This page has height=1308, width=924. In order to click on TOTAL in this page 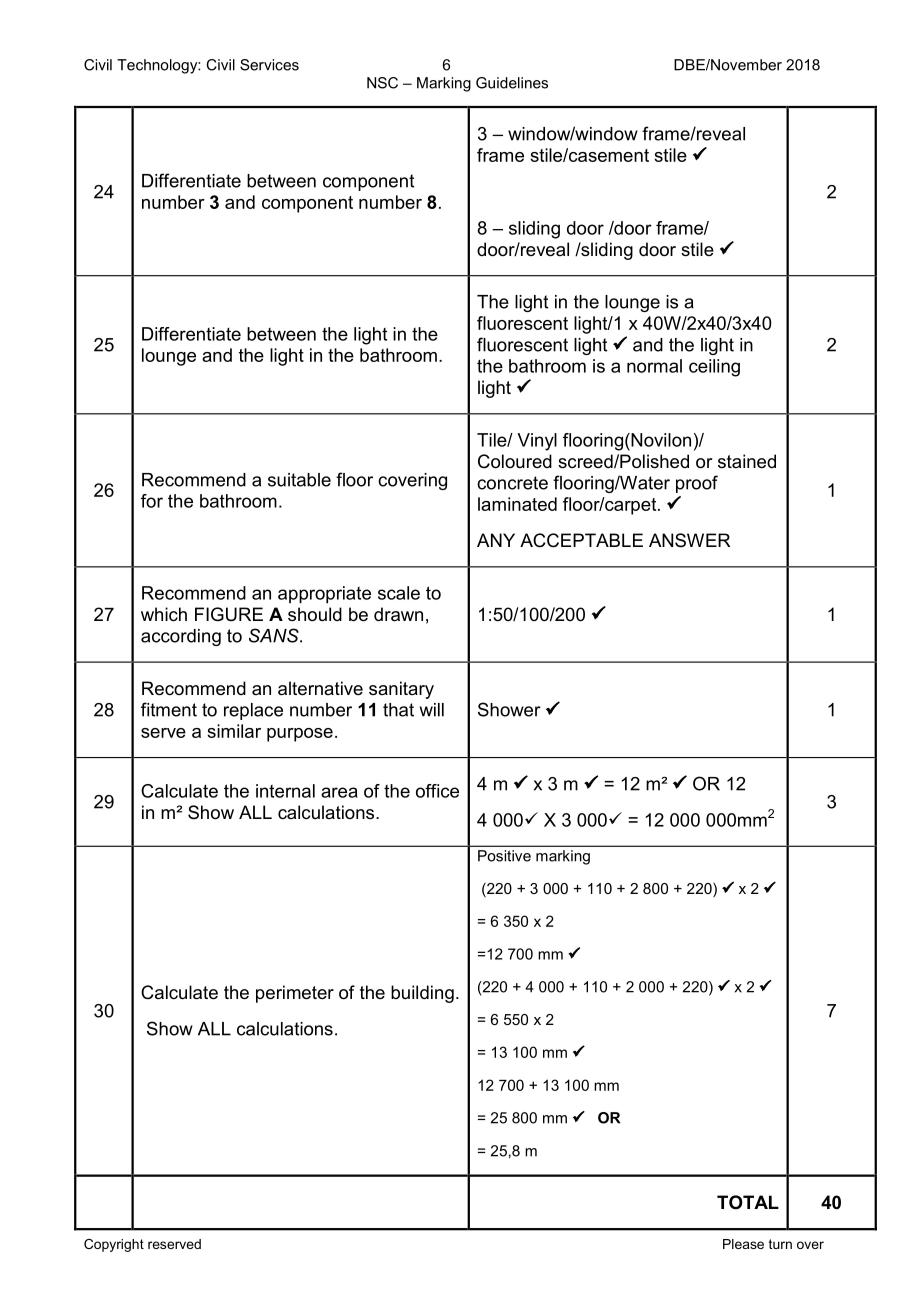, I will do `click(748, 1202)`.
